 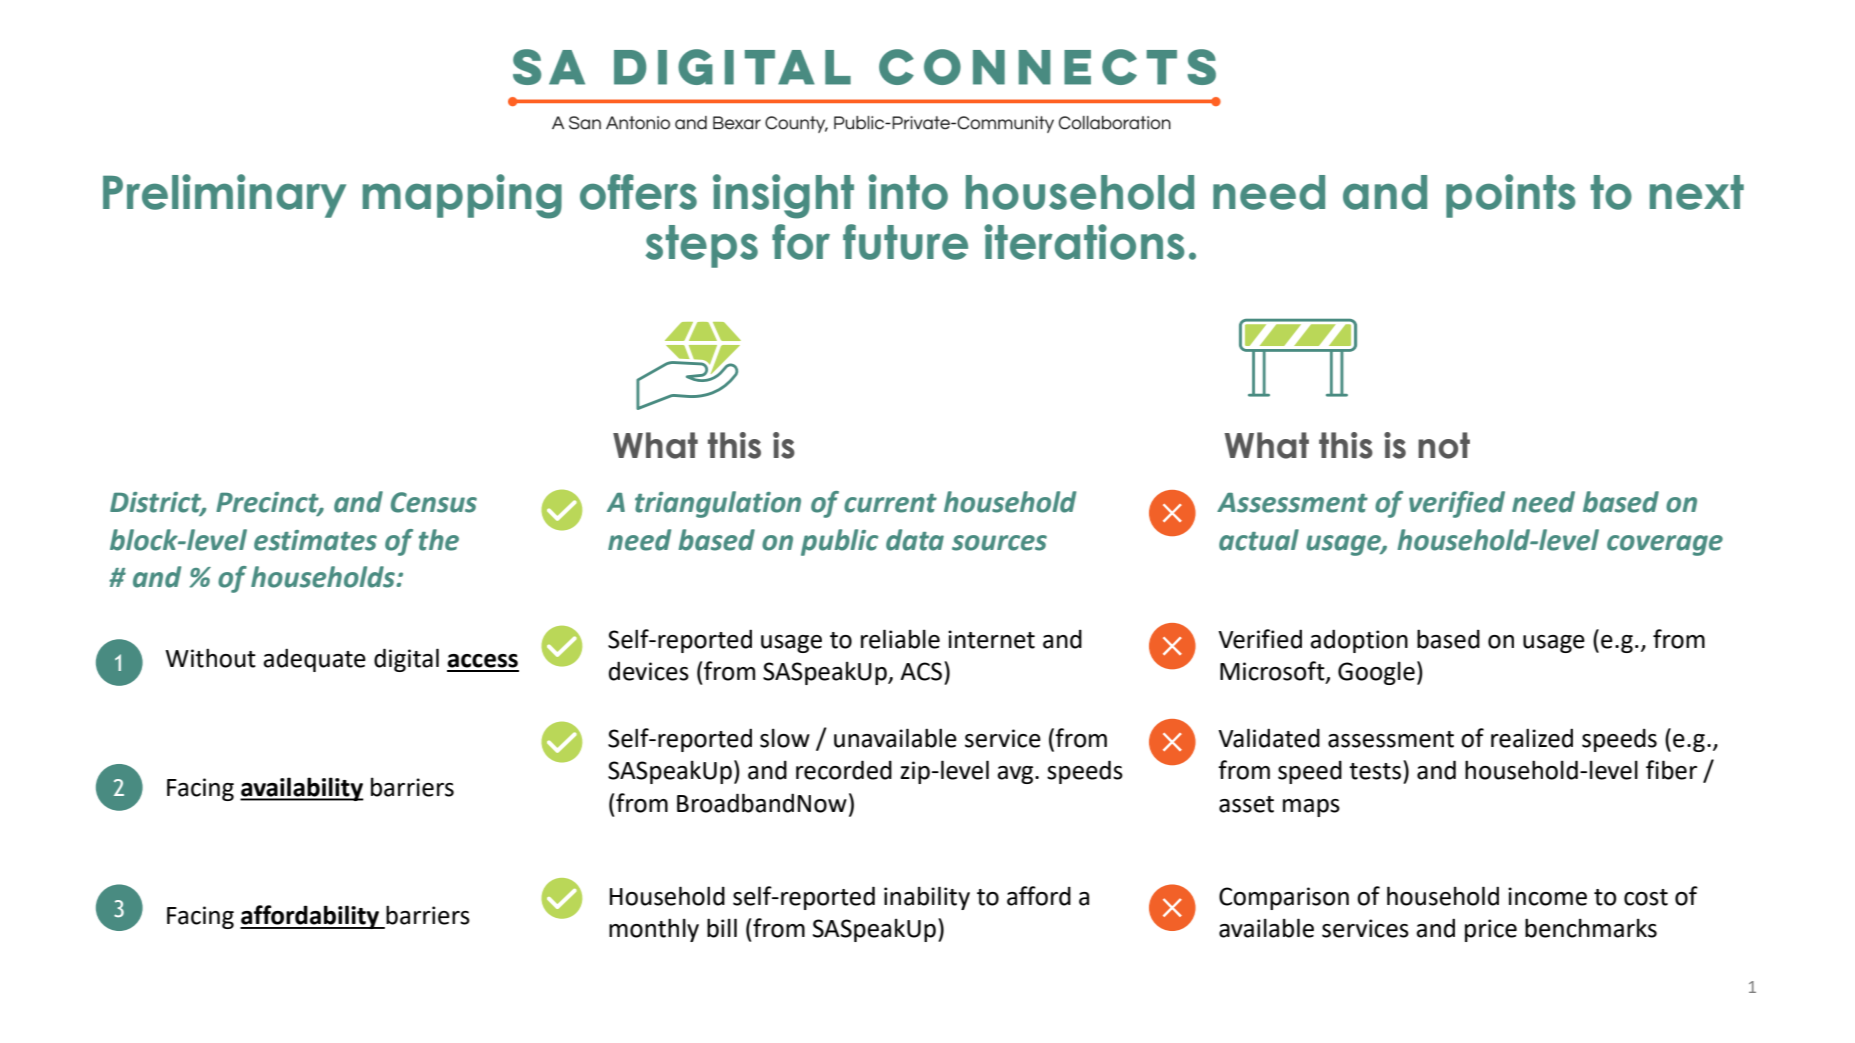 I want to click on sources, so click(x=999, y=543).
